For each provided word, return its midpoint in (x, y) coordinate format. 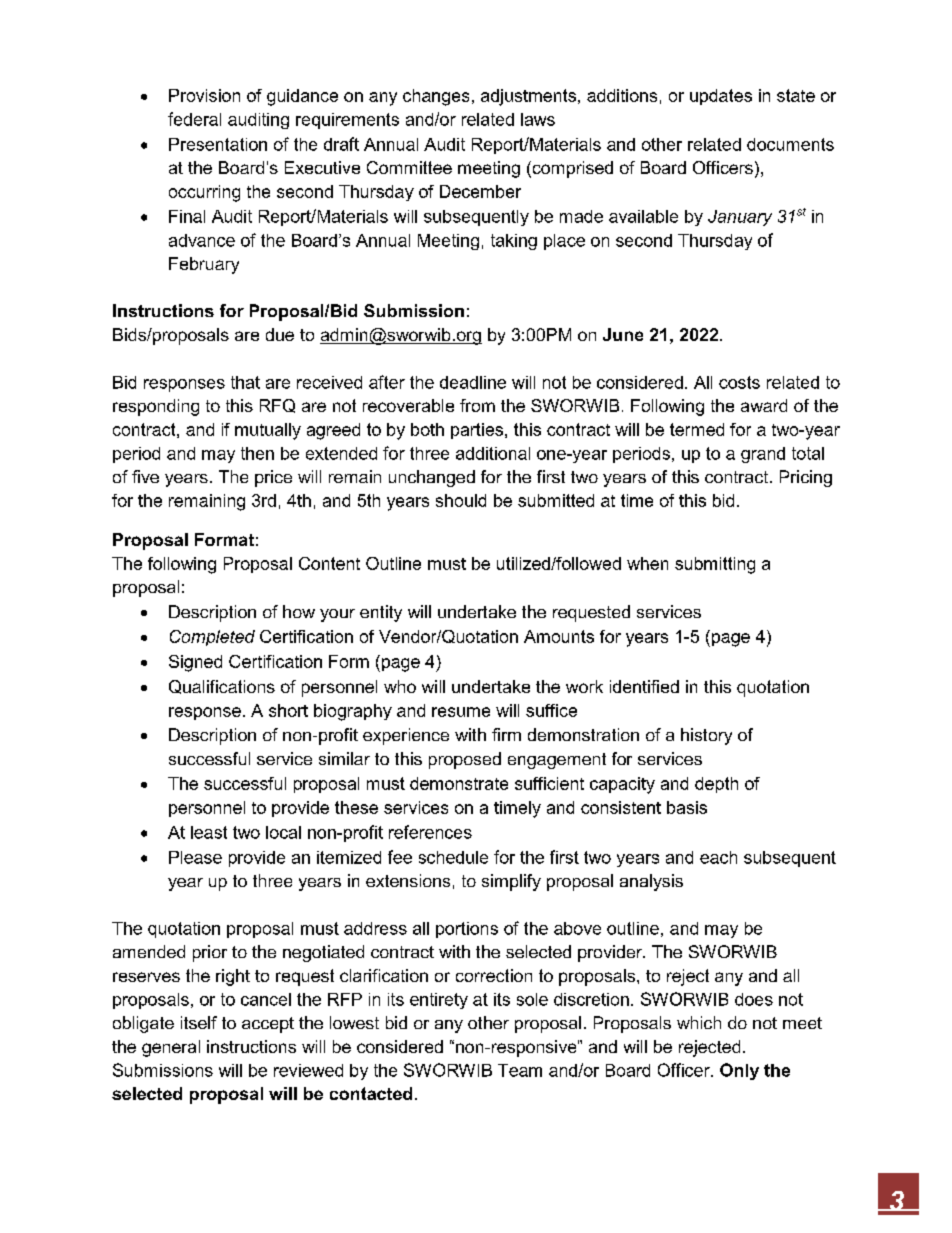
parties (478, 431)
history (706, 736)
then (257, 453)
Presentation (218, 144)
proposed (465, 760)
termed (697, 429)
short (288, 710)
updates (721, 97)
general (171, 1048)
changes (436, 97)
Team (520, 1070)
